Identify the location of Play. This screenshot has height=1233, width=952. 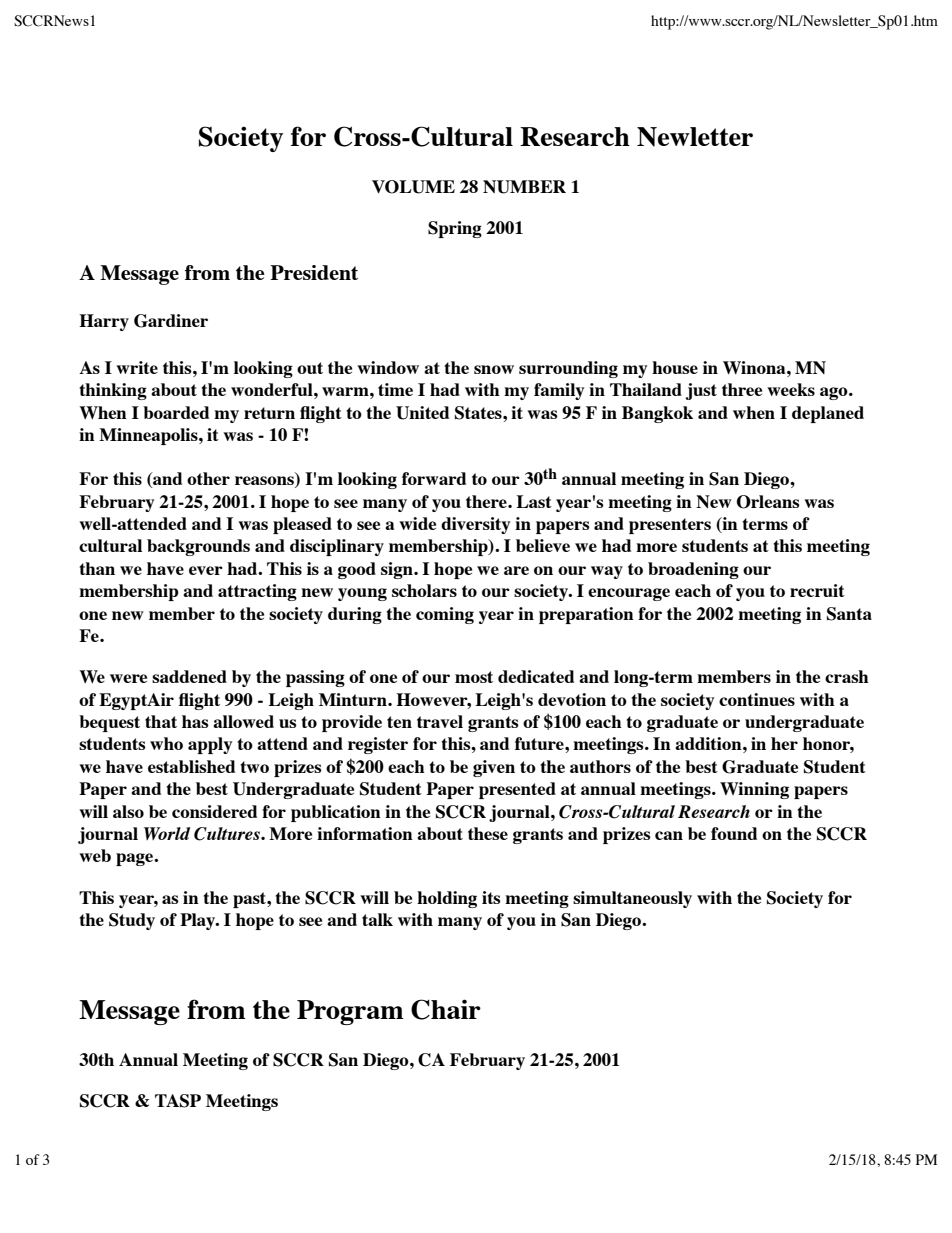
(199, 921).
